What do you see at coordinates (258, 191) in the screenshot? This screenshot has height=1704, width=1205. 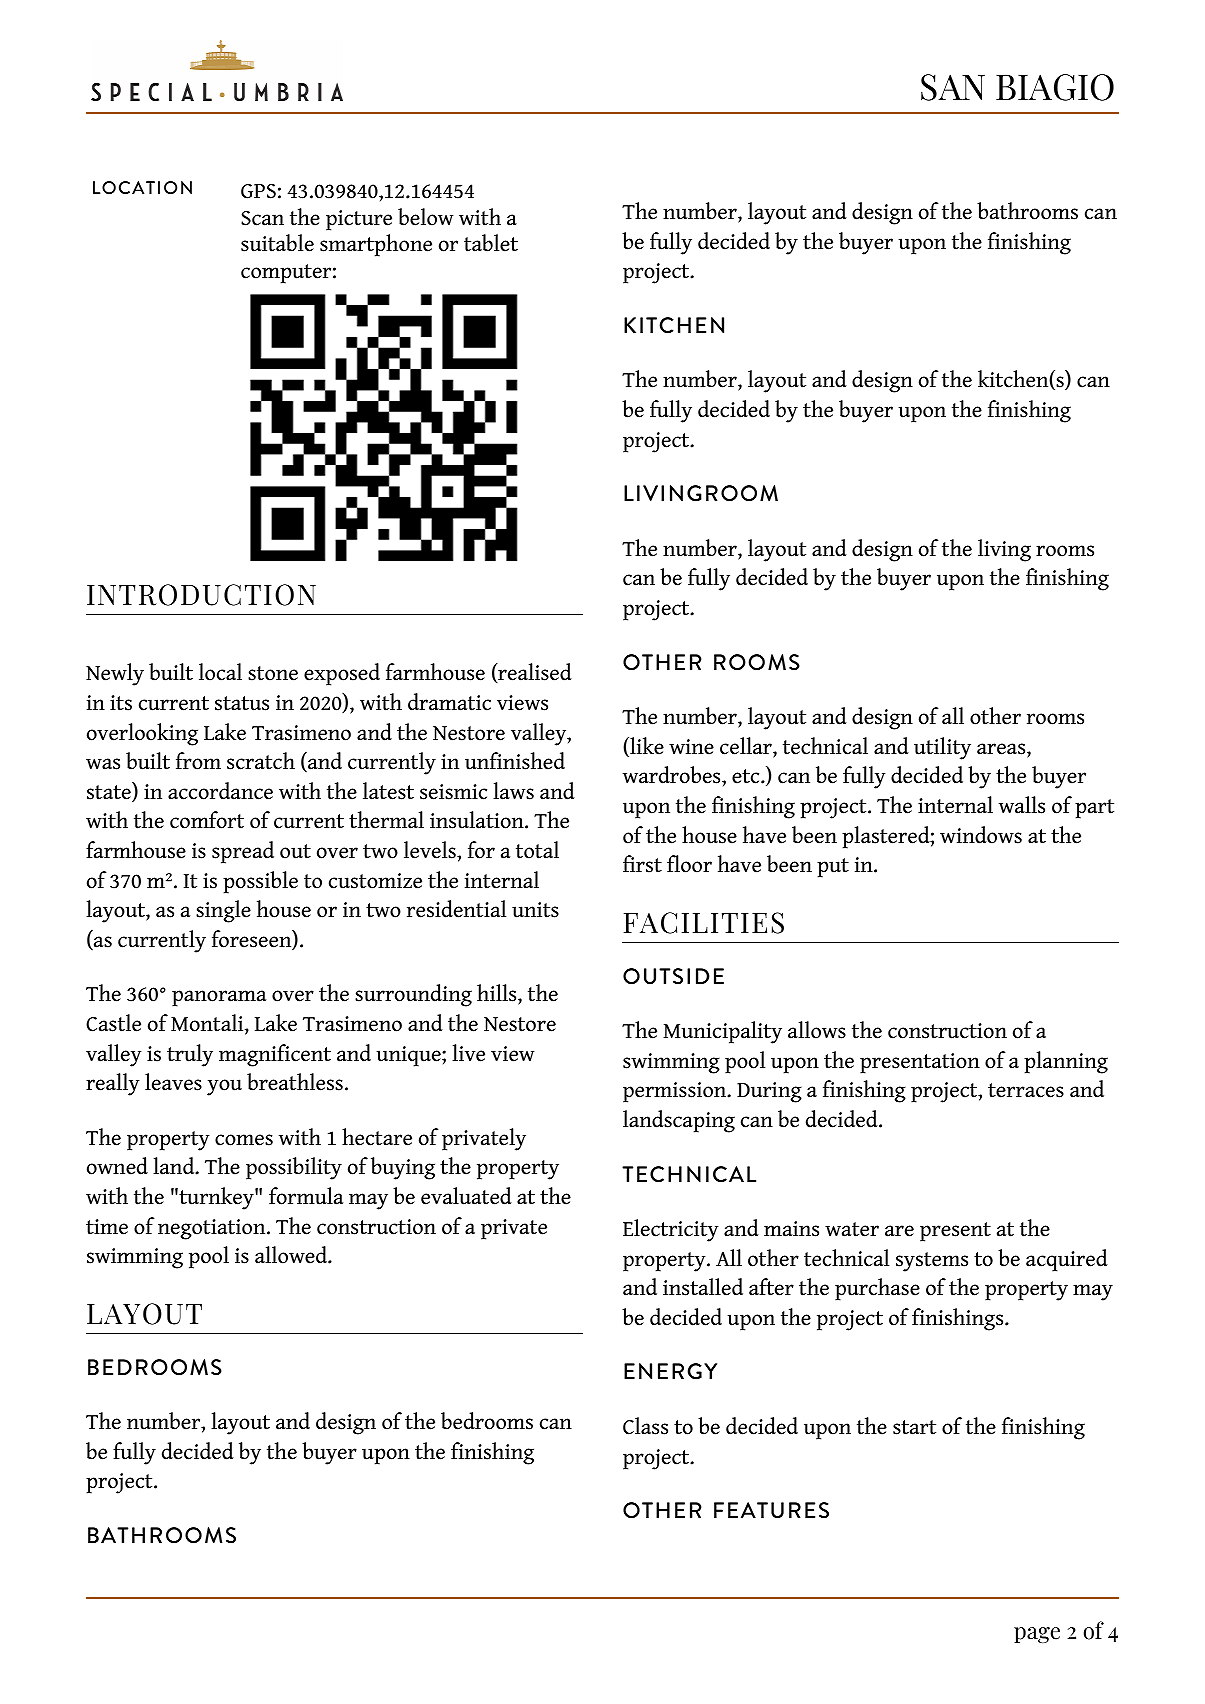 I see `GPS` at bounding box center [258, 191].
